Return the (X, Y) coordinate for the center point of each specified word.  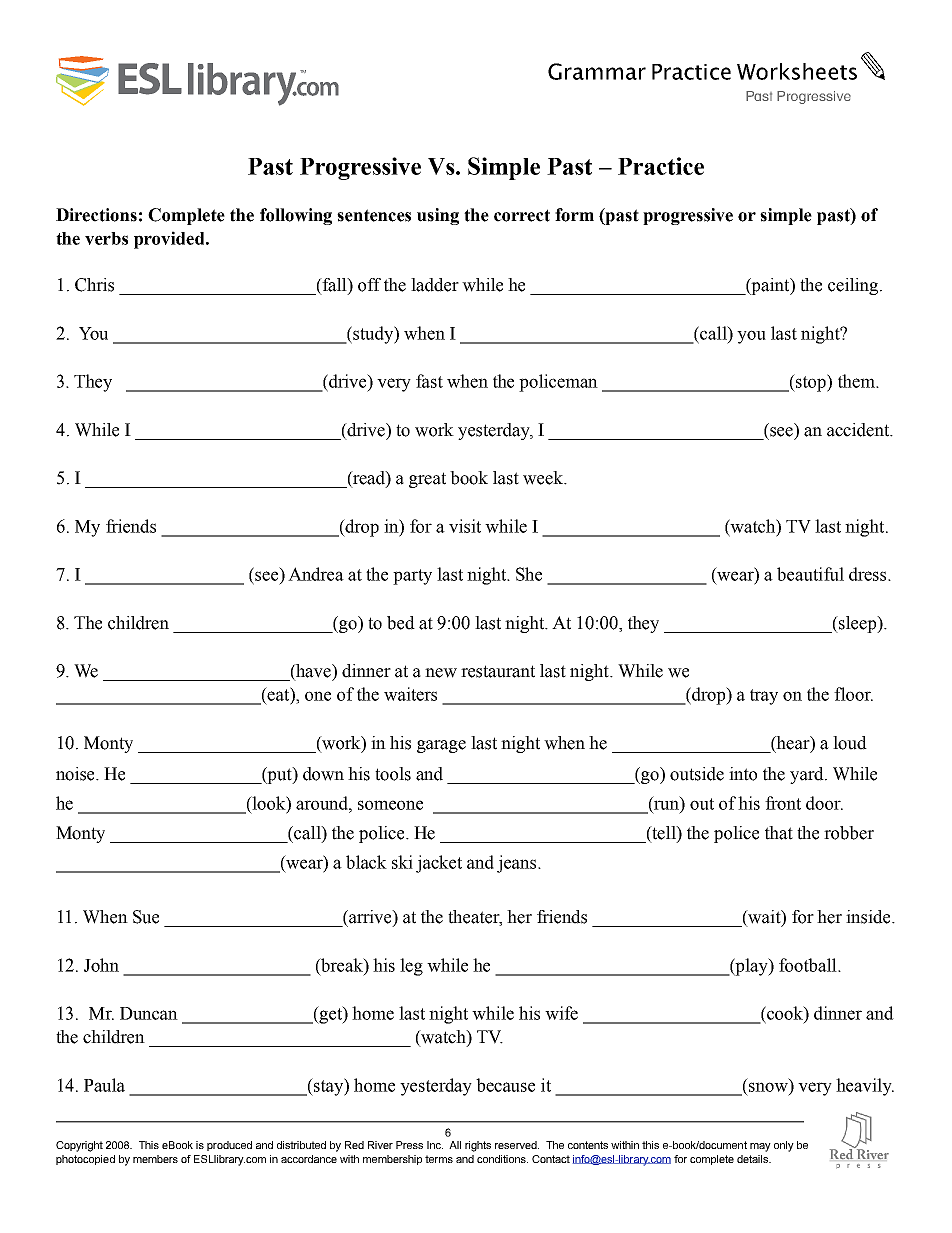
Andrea (316, 574)
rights (478, 1146)
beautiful (810, 574)
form (574, 215)
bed (401, 623)
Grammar (597, 71)
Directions (96, 215)
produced (229, 1146)
